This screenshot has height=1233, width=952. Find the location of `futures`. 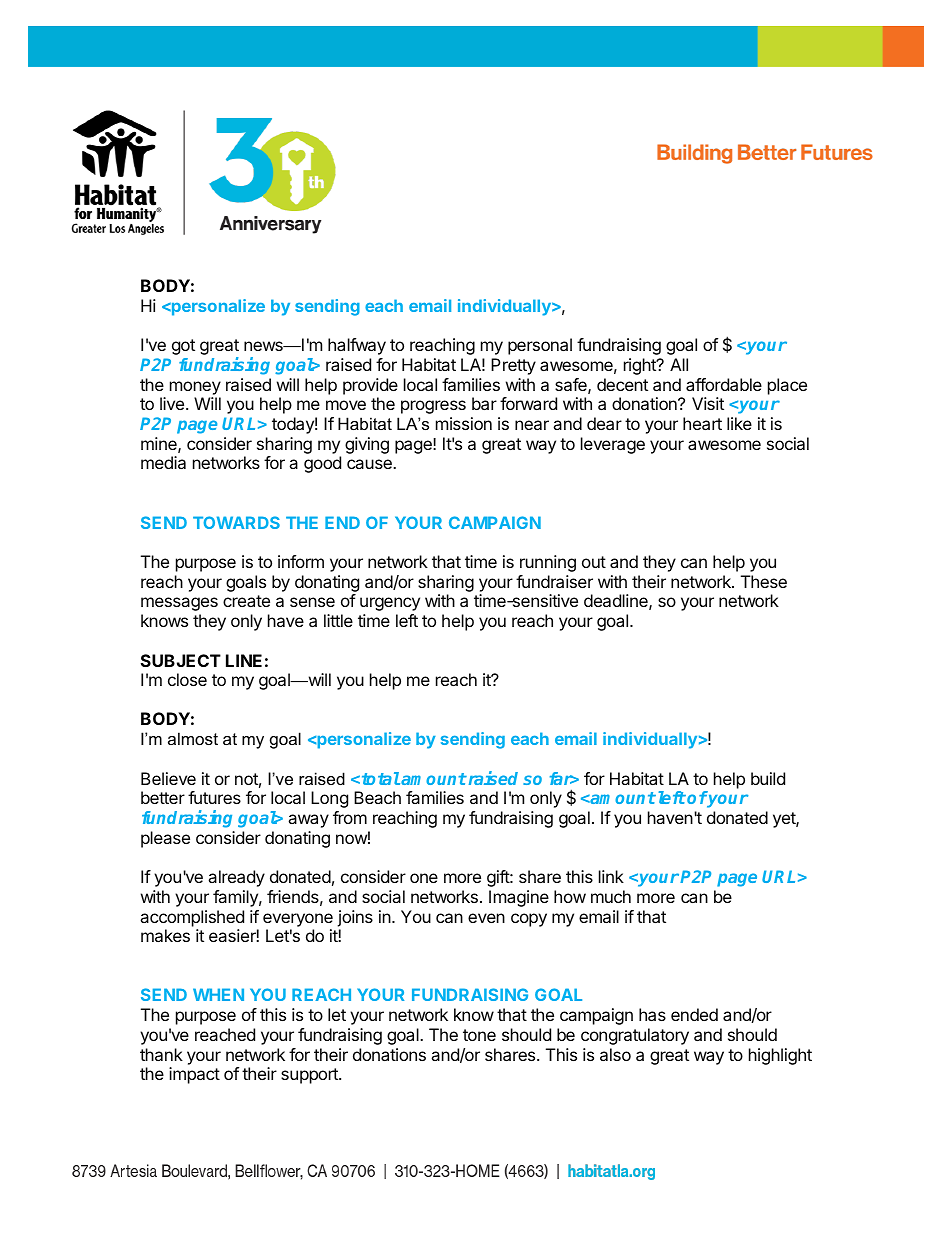

futures is located at coordinates (214, 797).
